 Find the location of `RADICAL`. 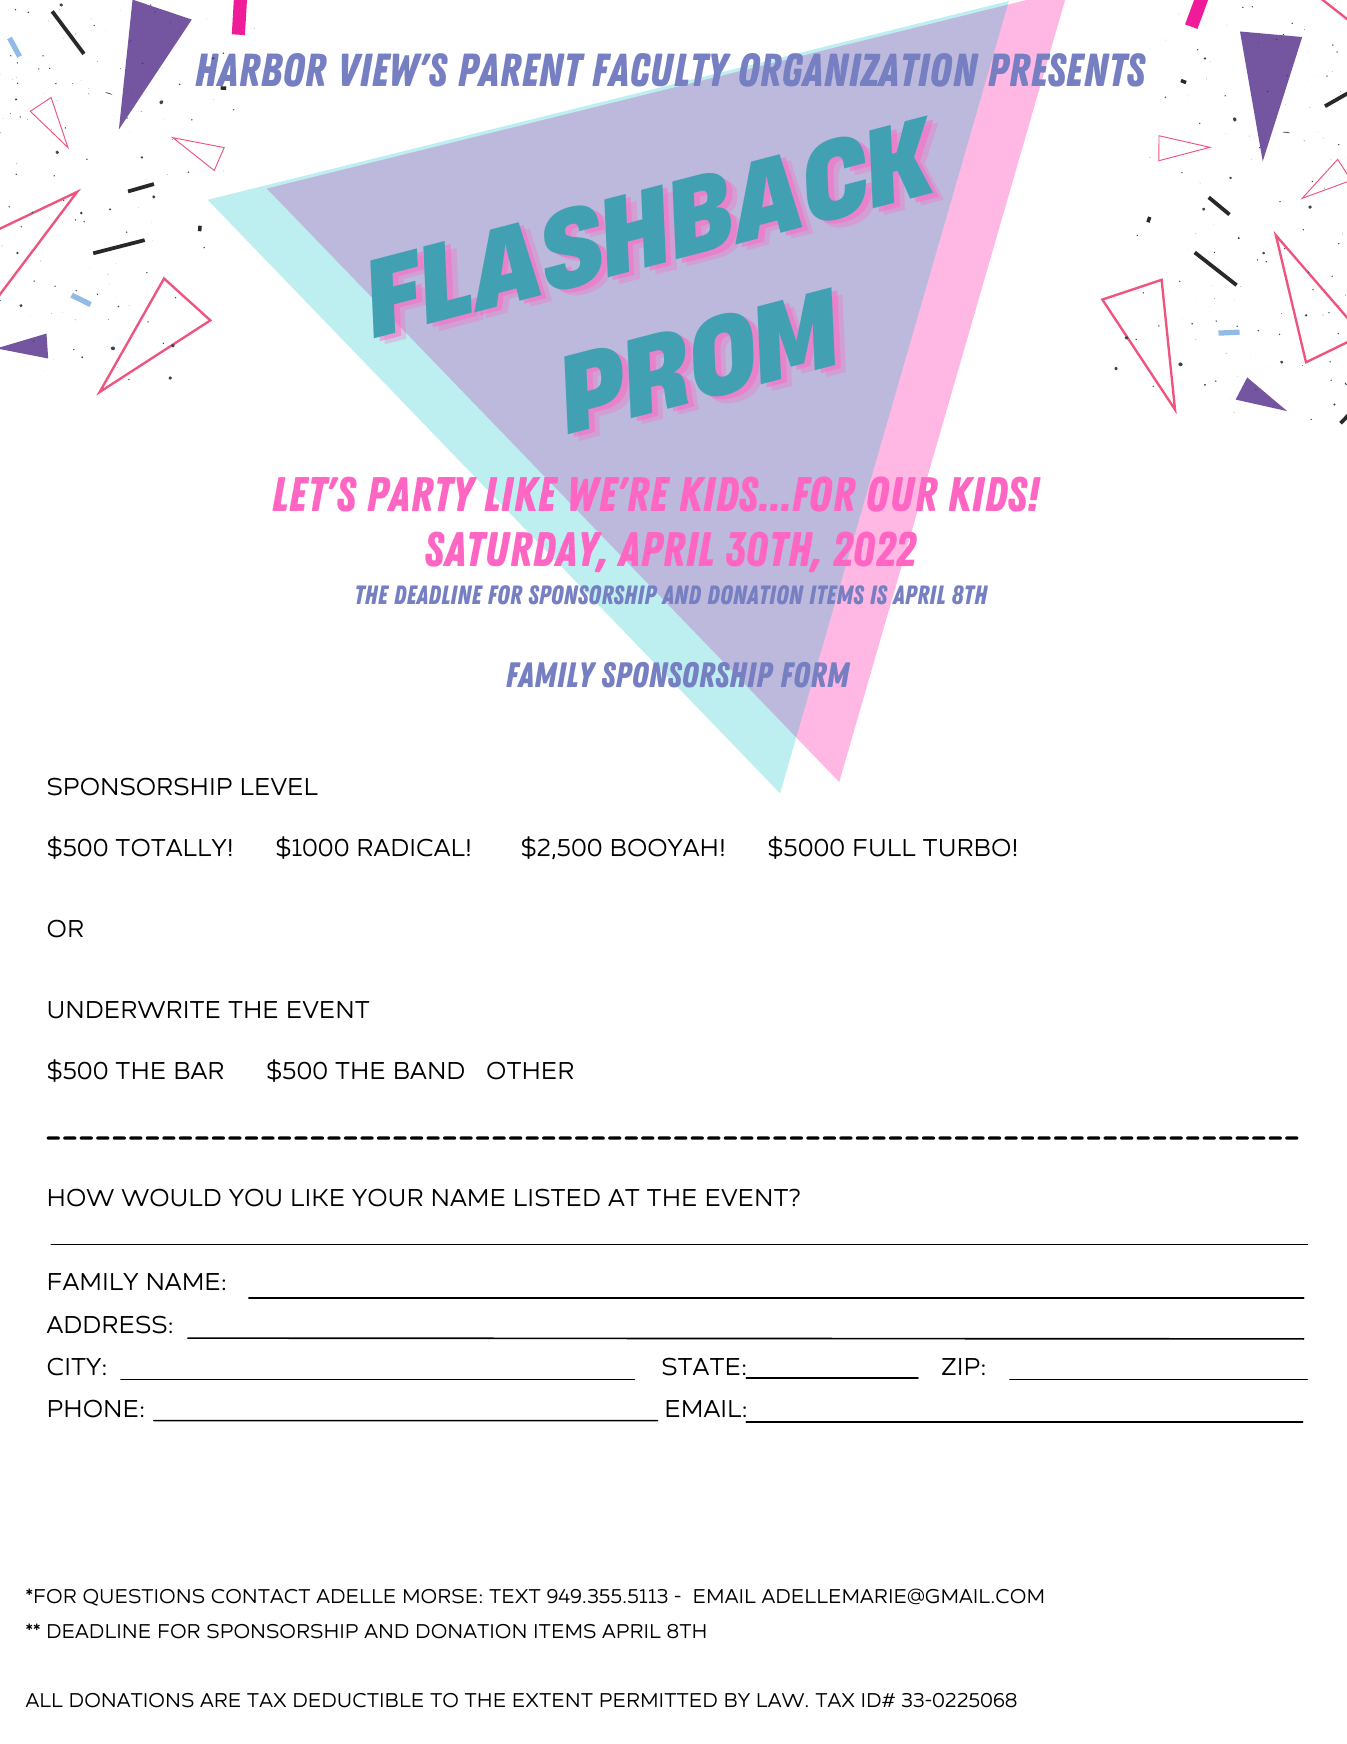

RADICAL is located at coordinates (411, 847).
